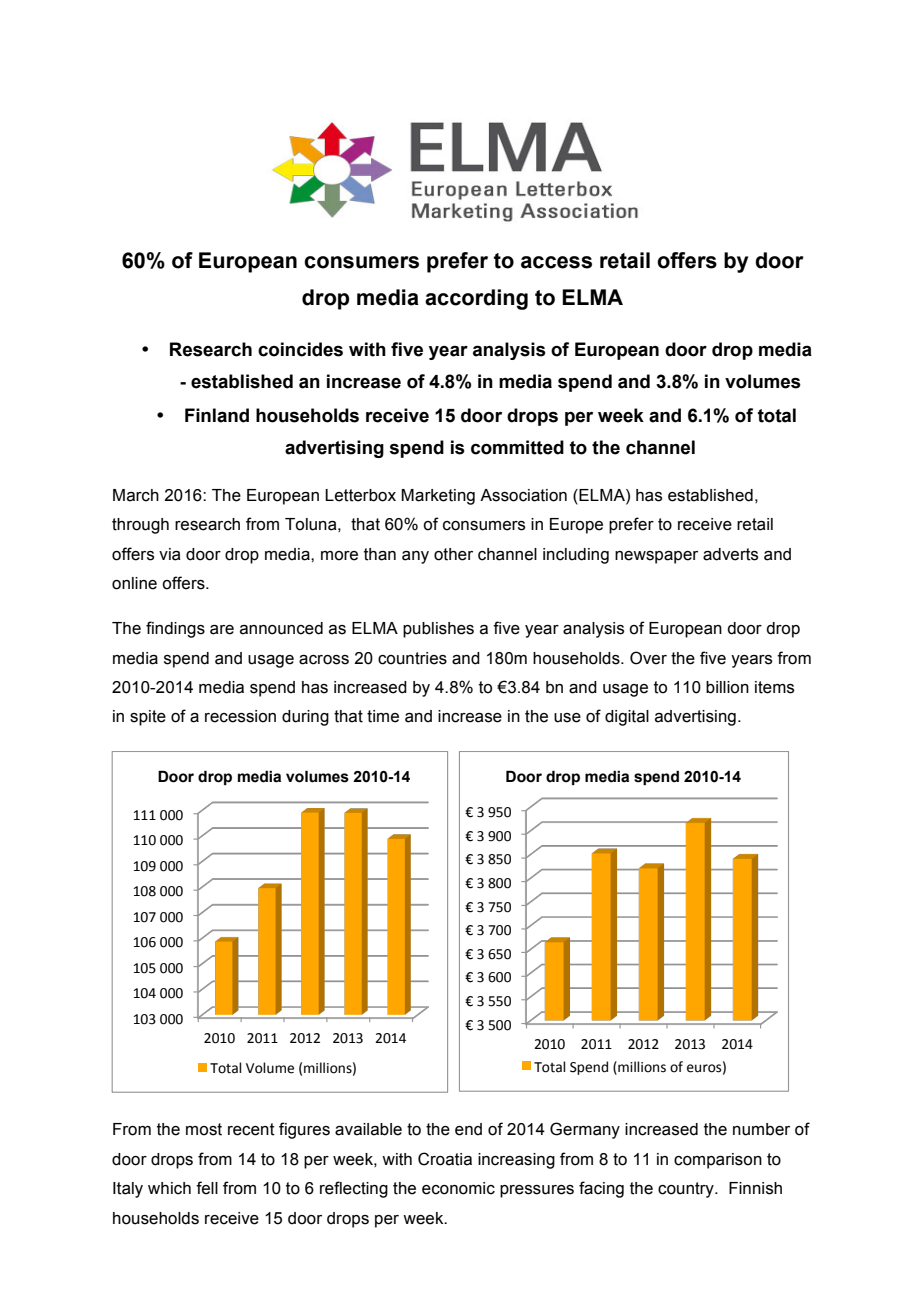  I want to click on via, so click(170, 554).
